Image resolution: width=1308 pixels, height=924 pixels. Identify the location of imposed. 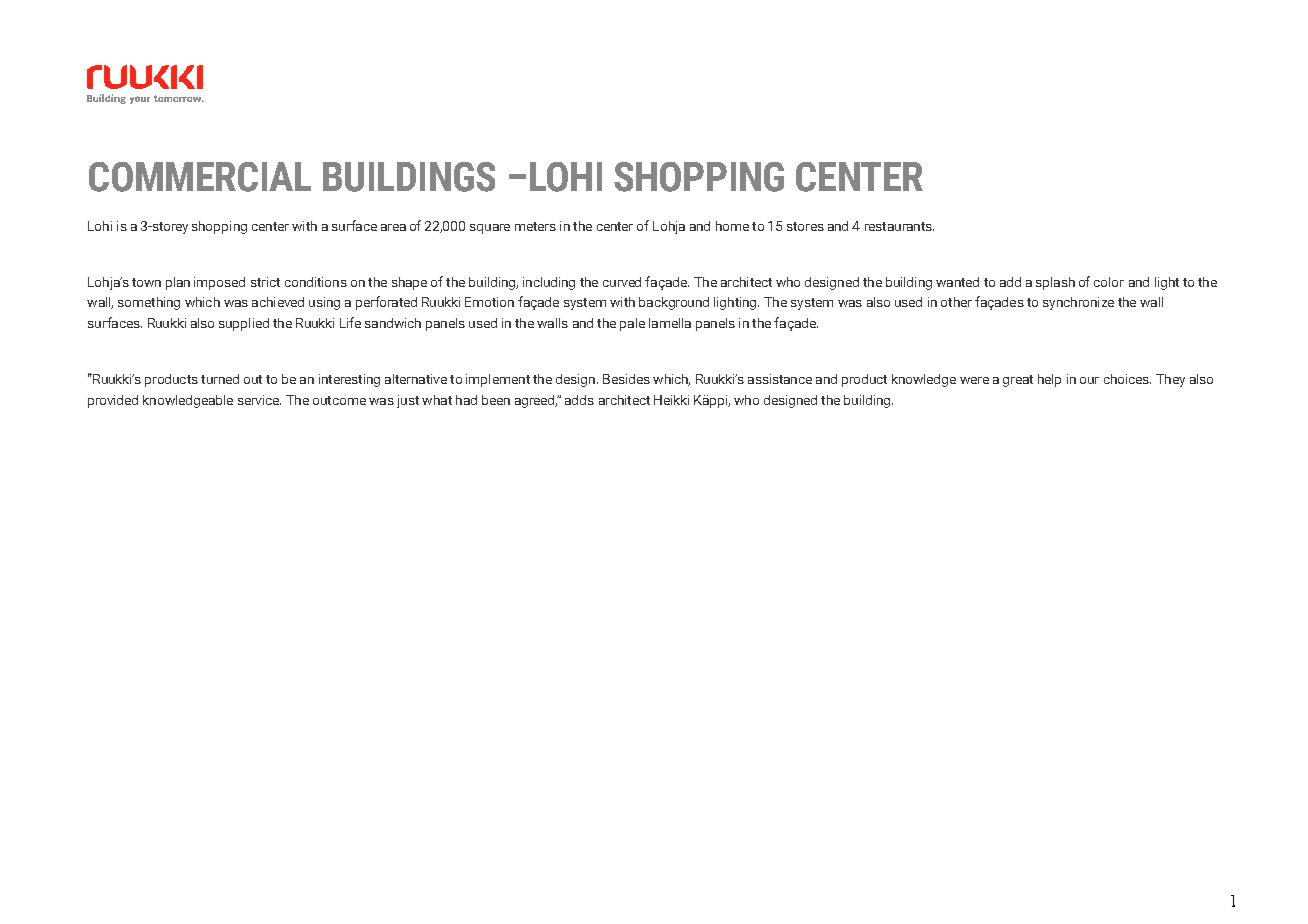
(219, 283).
